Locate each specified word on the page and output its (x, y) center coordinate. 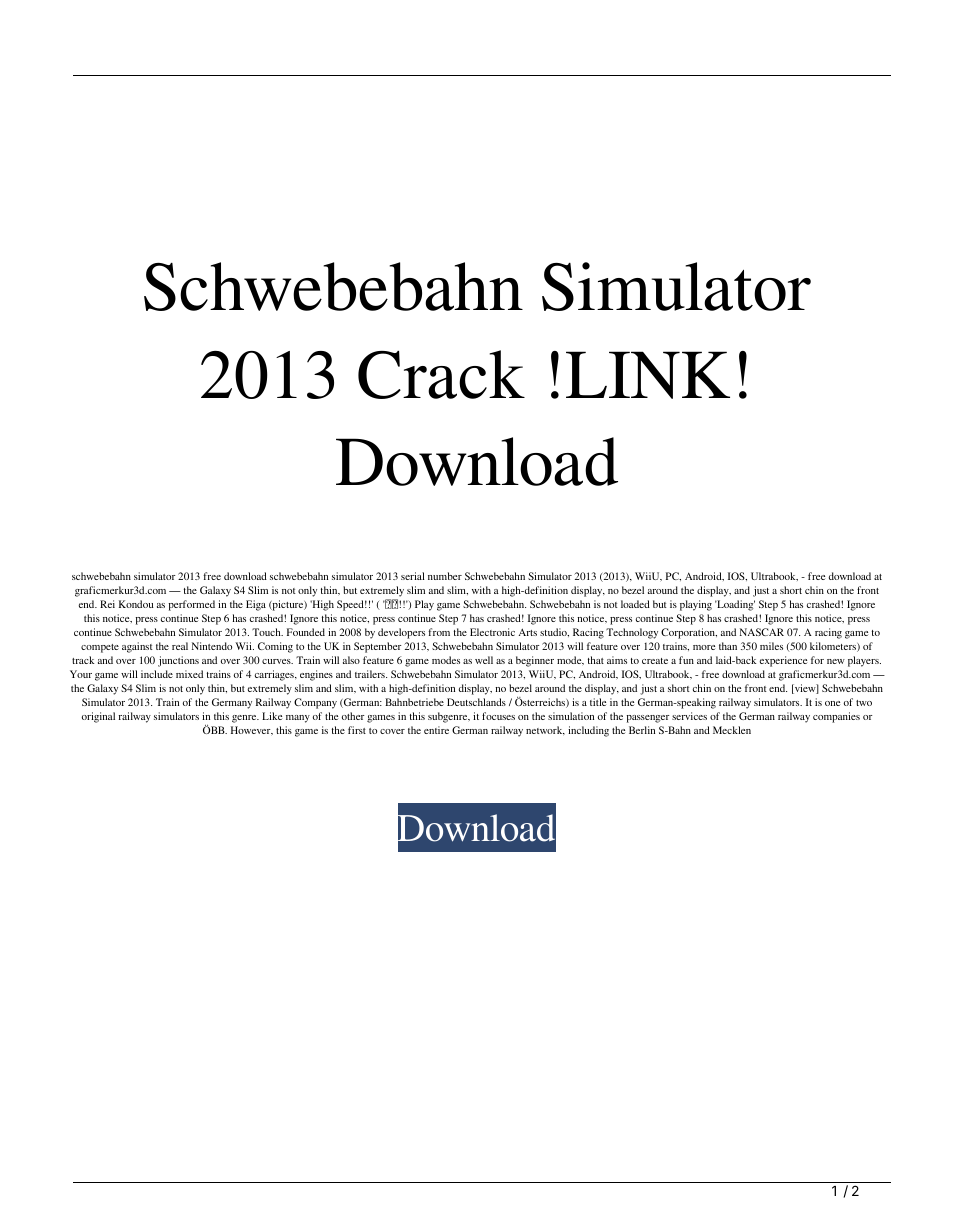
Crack (441, 374)
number (445, 576)
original (98, 717)
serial (413, 576)
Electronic (492, 632)
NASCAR (762, 632)
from (439, 632)
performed (192, 605)
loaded (635, 604)
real (180, 646)
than (728, 646)
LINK (648, 375)
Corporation (689, 633)
